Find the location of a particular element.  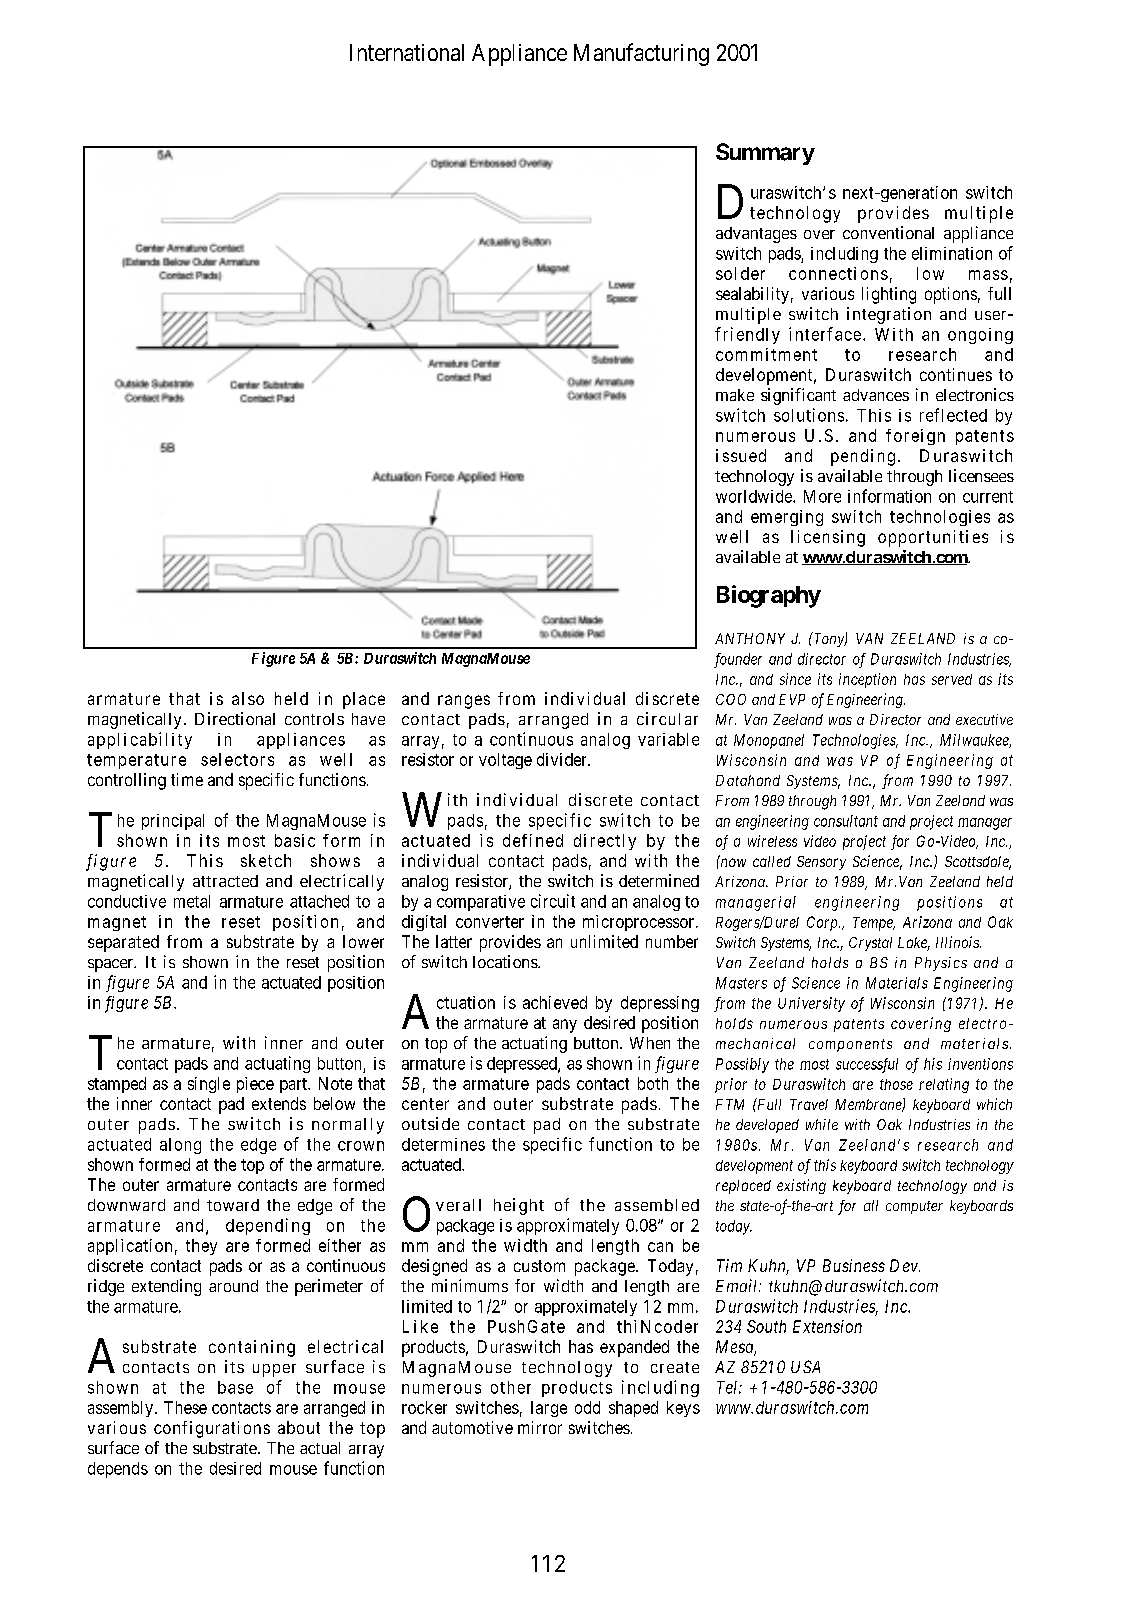

worldwide is located at coordinates (755, 496).
